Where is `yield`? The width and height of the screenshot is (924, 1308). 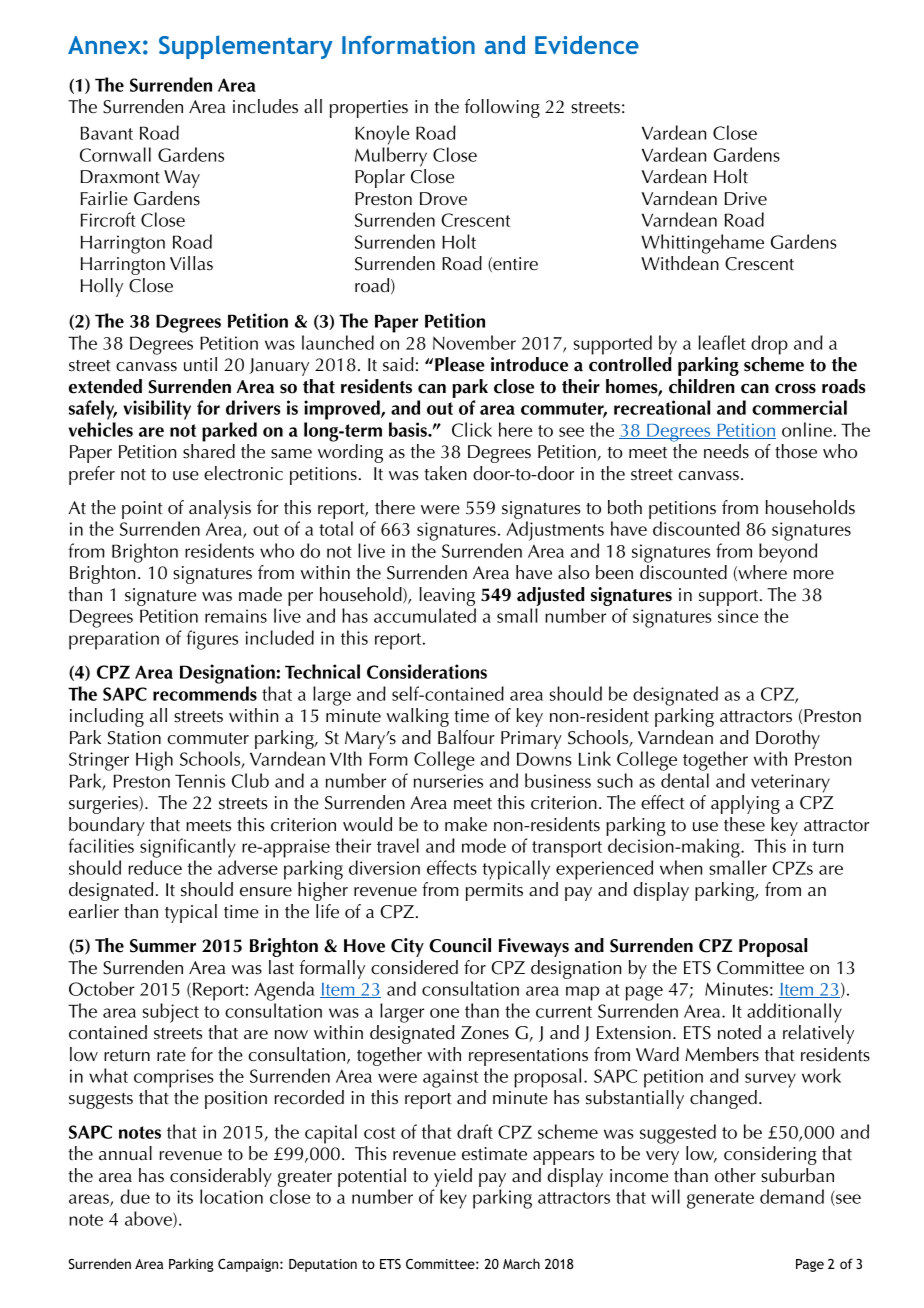
yield is located at coordinates (452, 1179).
